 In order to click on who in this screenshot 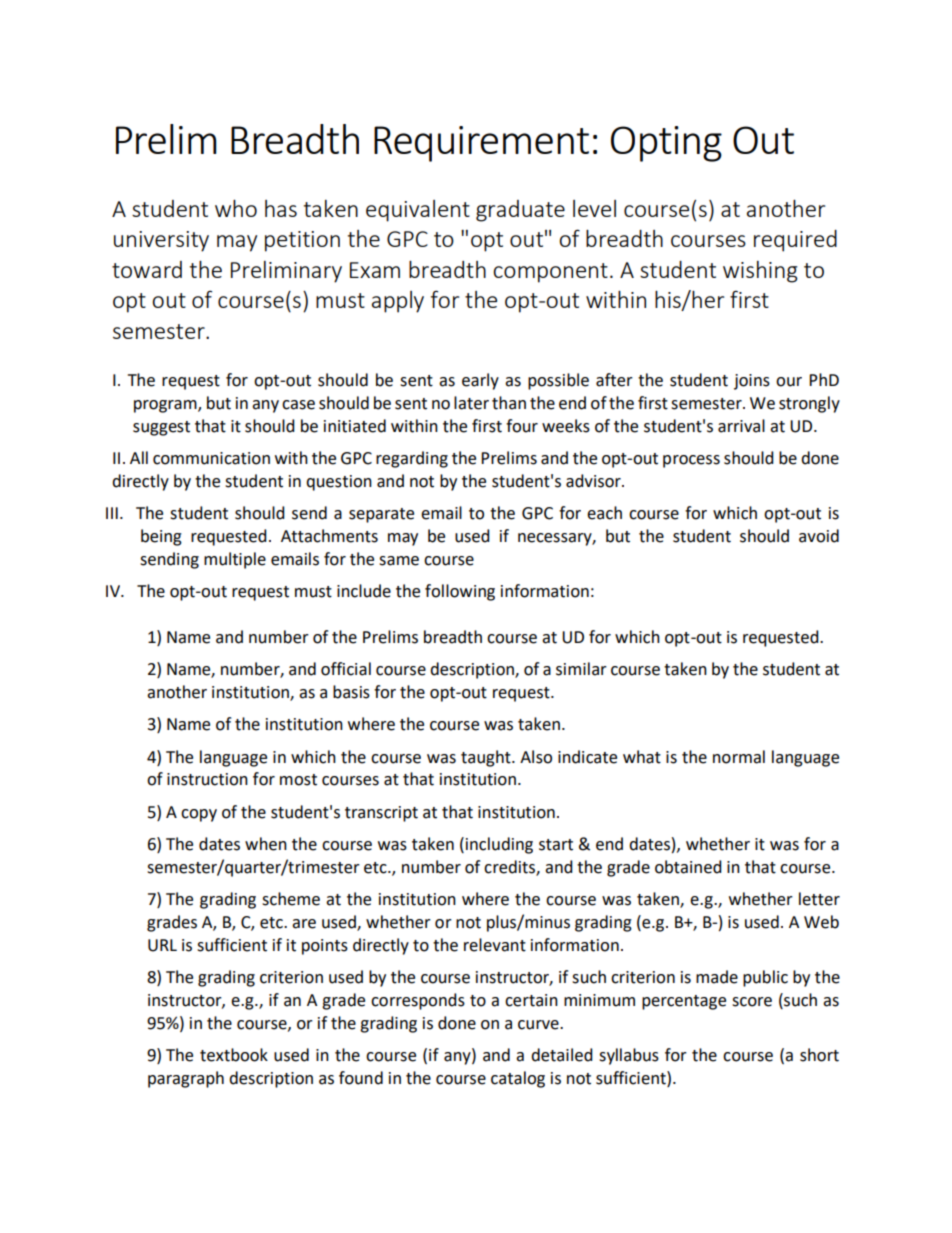, I will do `click(236, 208)`.
